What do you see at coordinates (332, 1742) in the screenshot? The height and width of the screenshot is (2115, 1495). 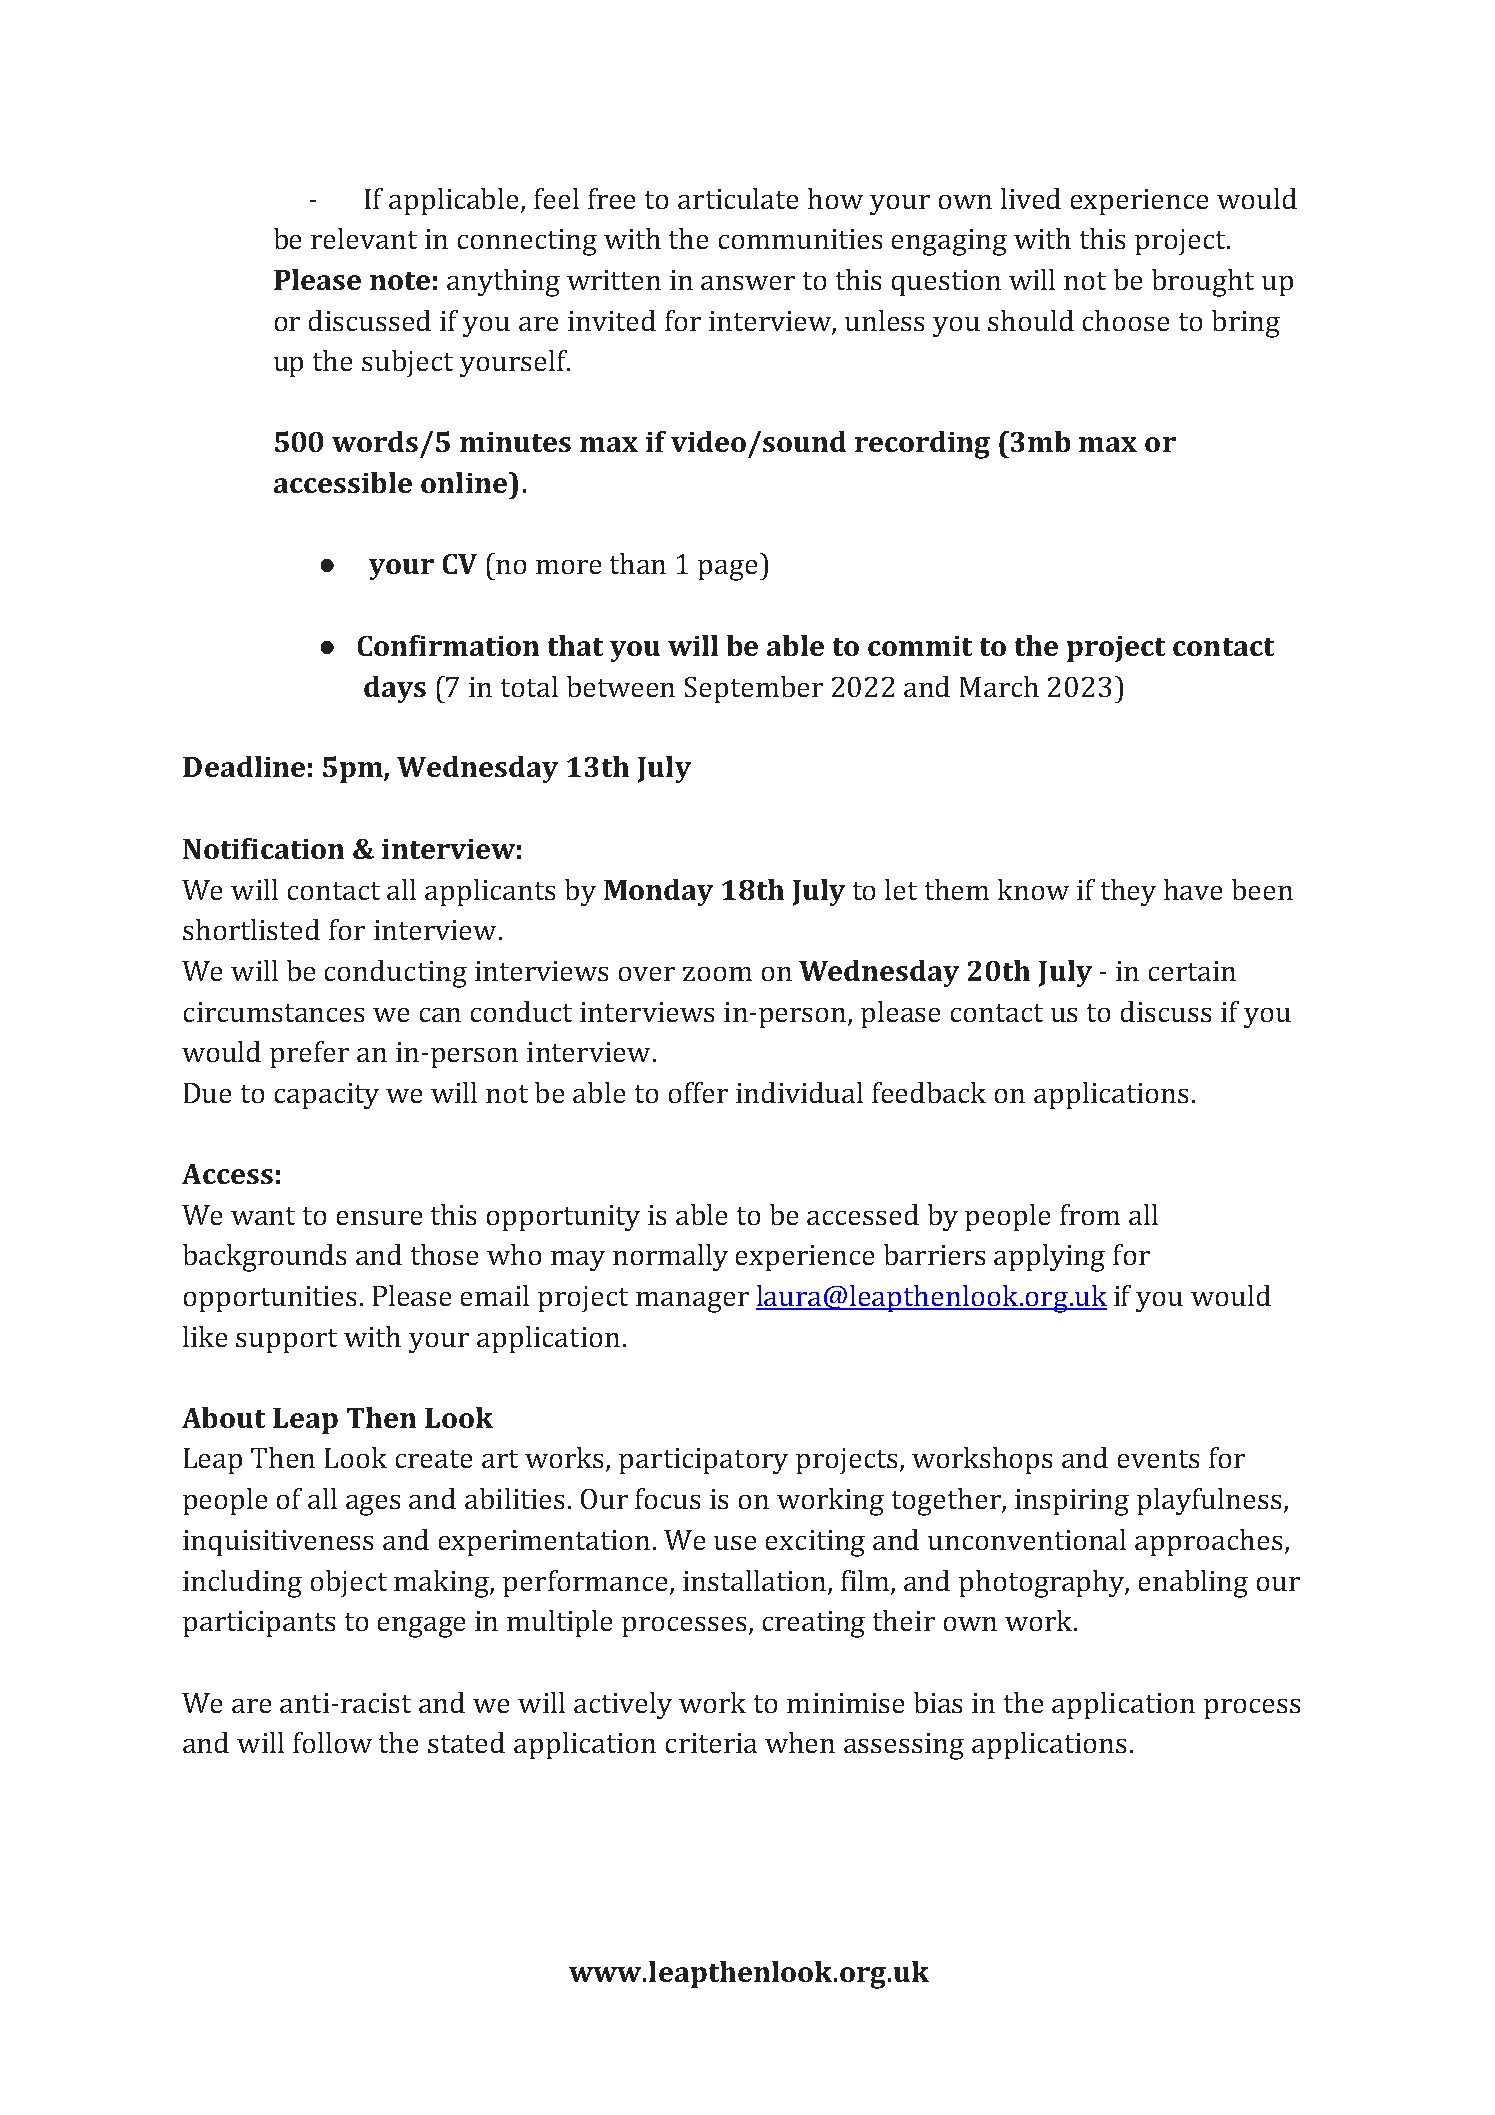 I see `follow` at bounding box center [332, 1742].
